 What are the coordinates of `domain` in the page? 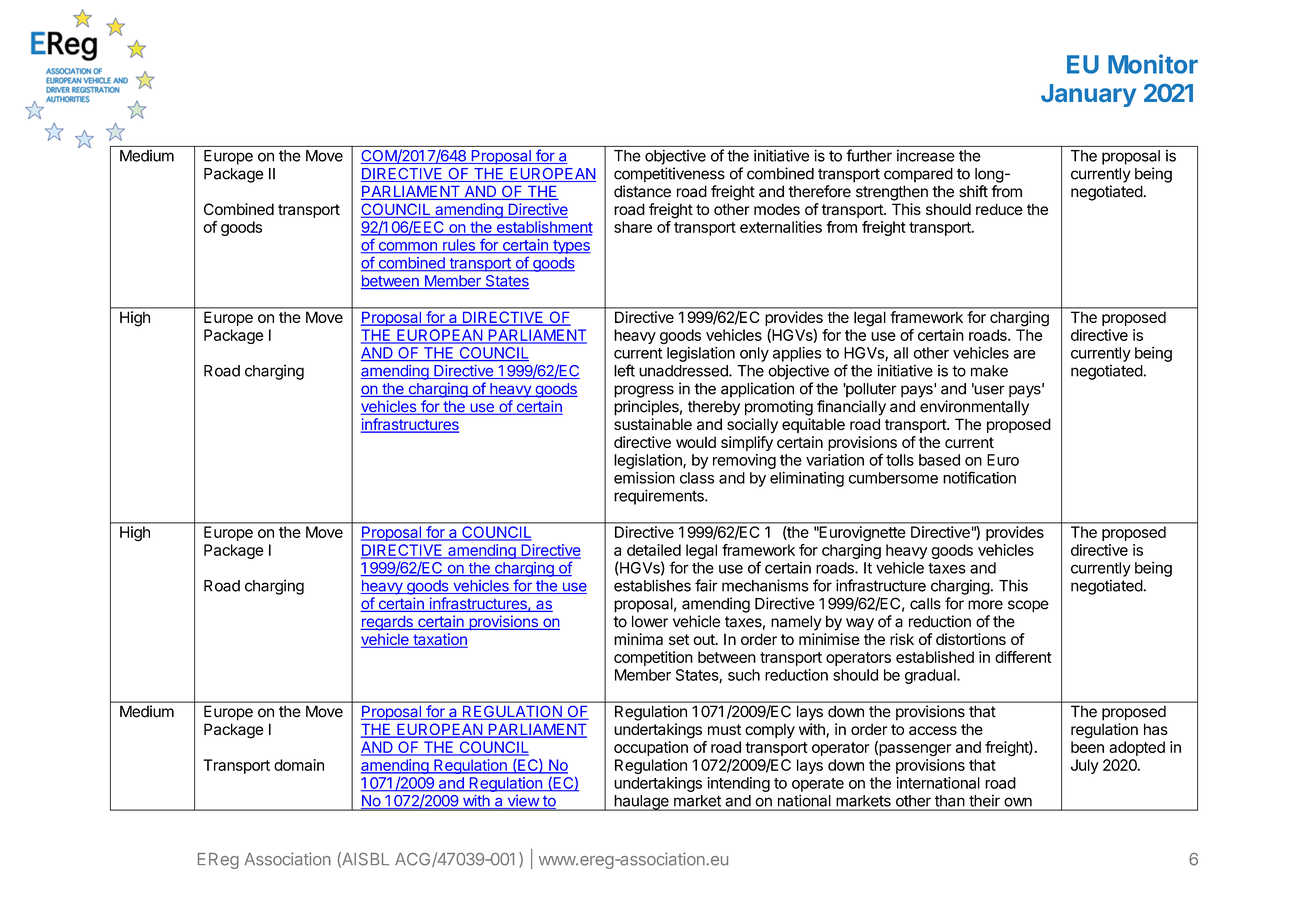 It's located at (299, 765).
